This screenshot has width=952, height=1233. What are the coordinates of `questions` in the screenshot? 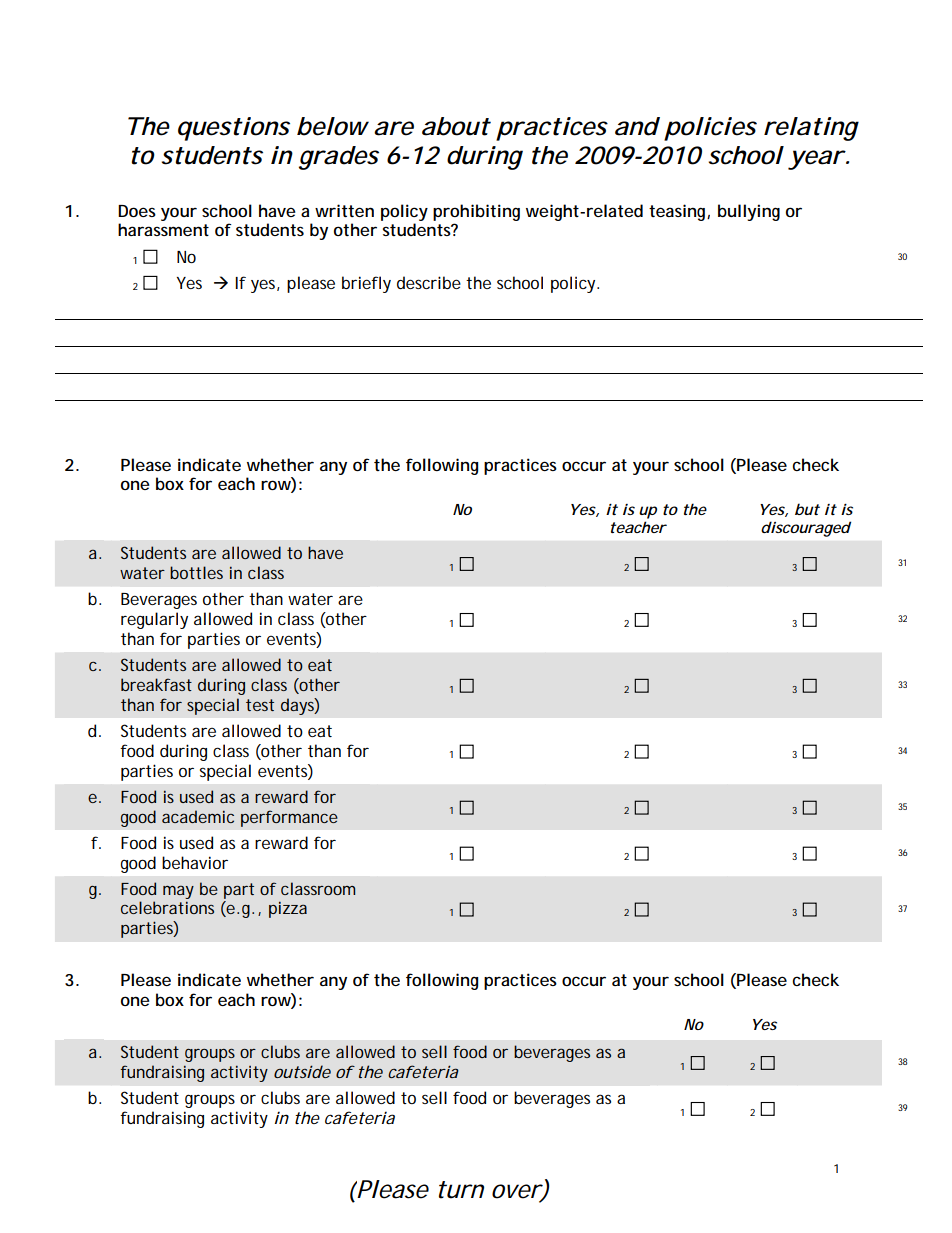 It's located at (234, 129).
